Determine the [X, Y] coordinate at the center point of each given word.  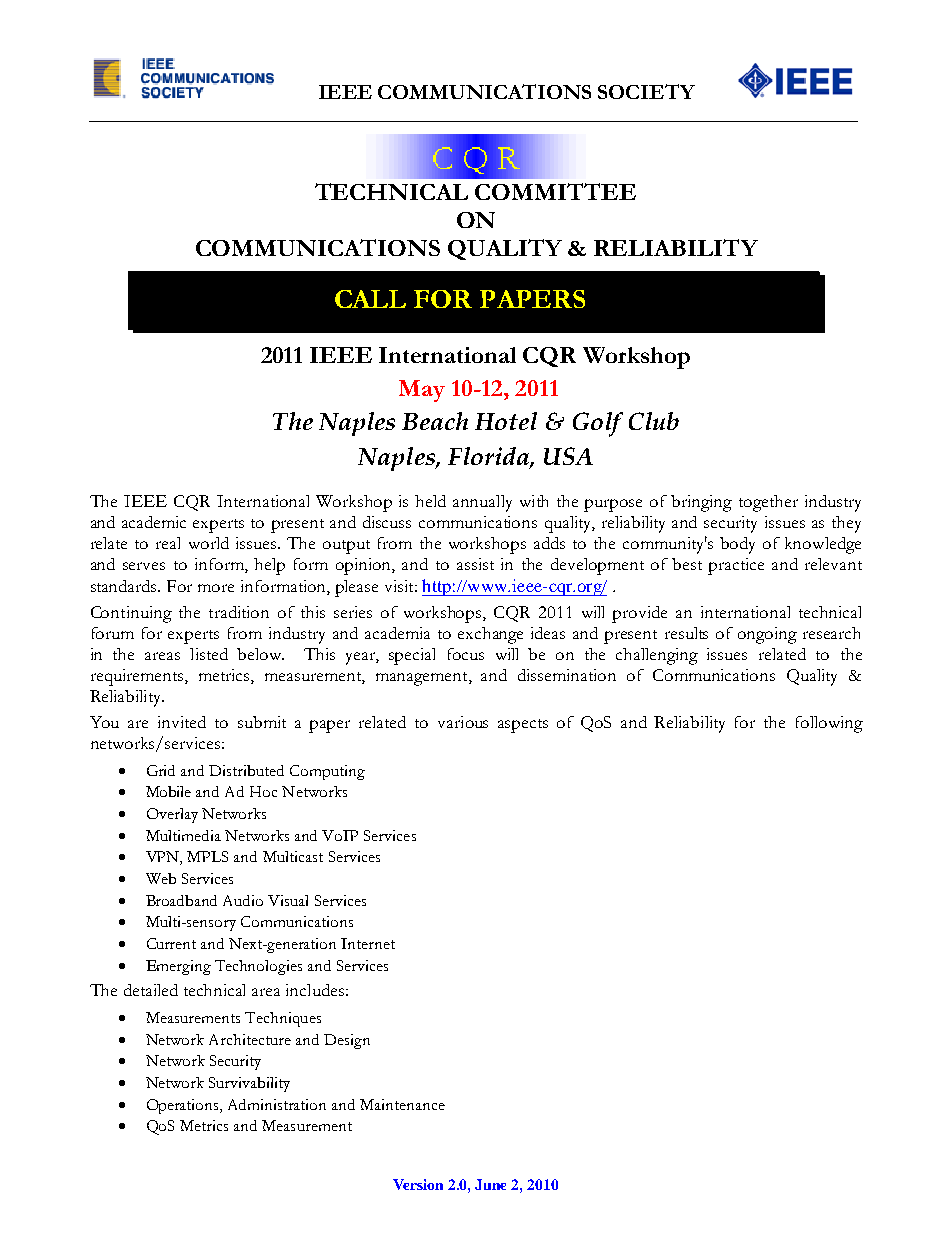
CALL [370, 299]
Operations [184, 1106]
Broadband [181, 900]
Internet [368, 943]
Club [654, 421]
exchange [490, 635]
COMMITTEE [555, 191]
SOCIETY [646, 91]
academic [154, 522]
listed [209, 654]
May [422, 391]
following [829, 724]
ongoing [767, 635]
